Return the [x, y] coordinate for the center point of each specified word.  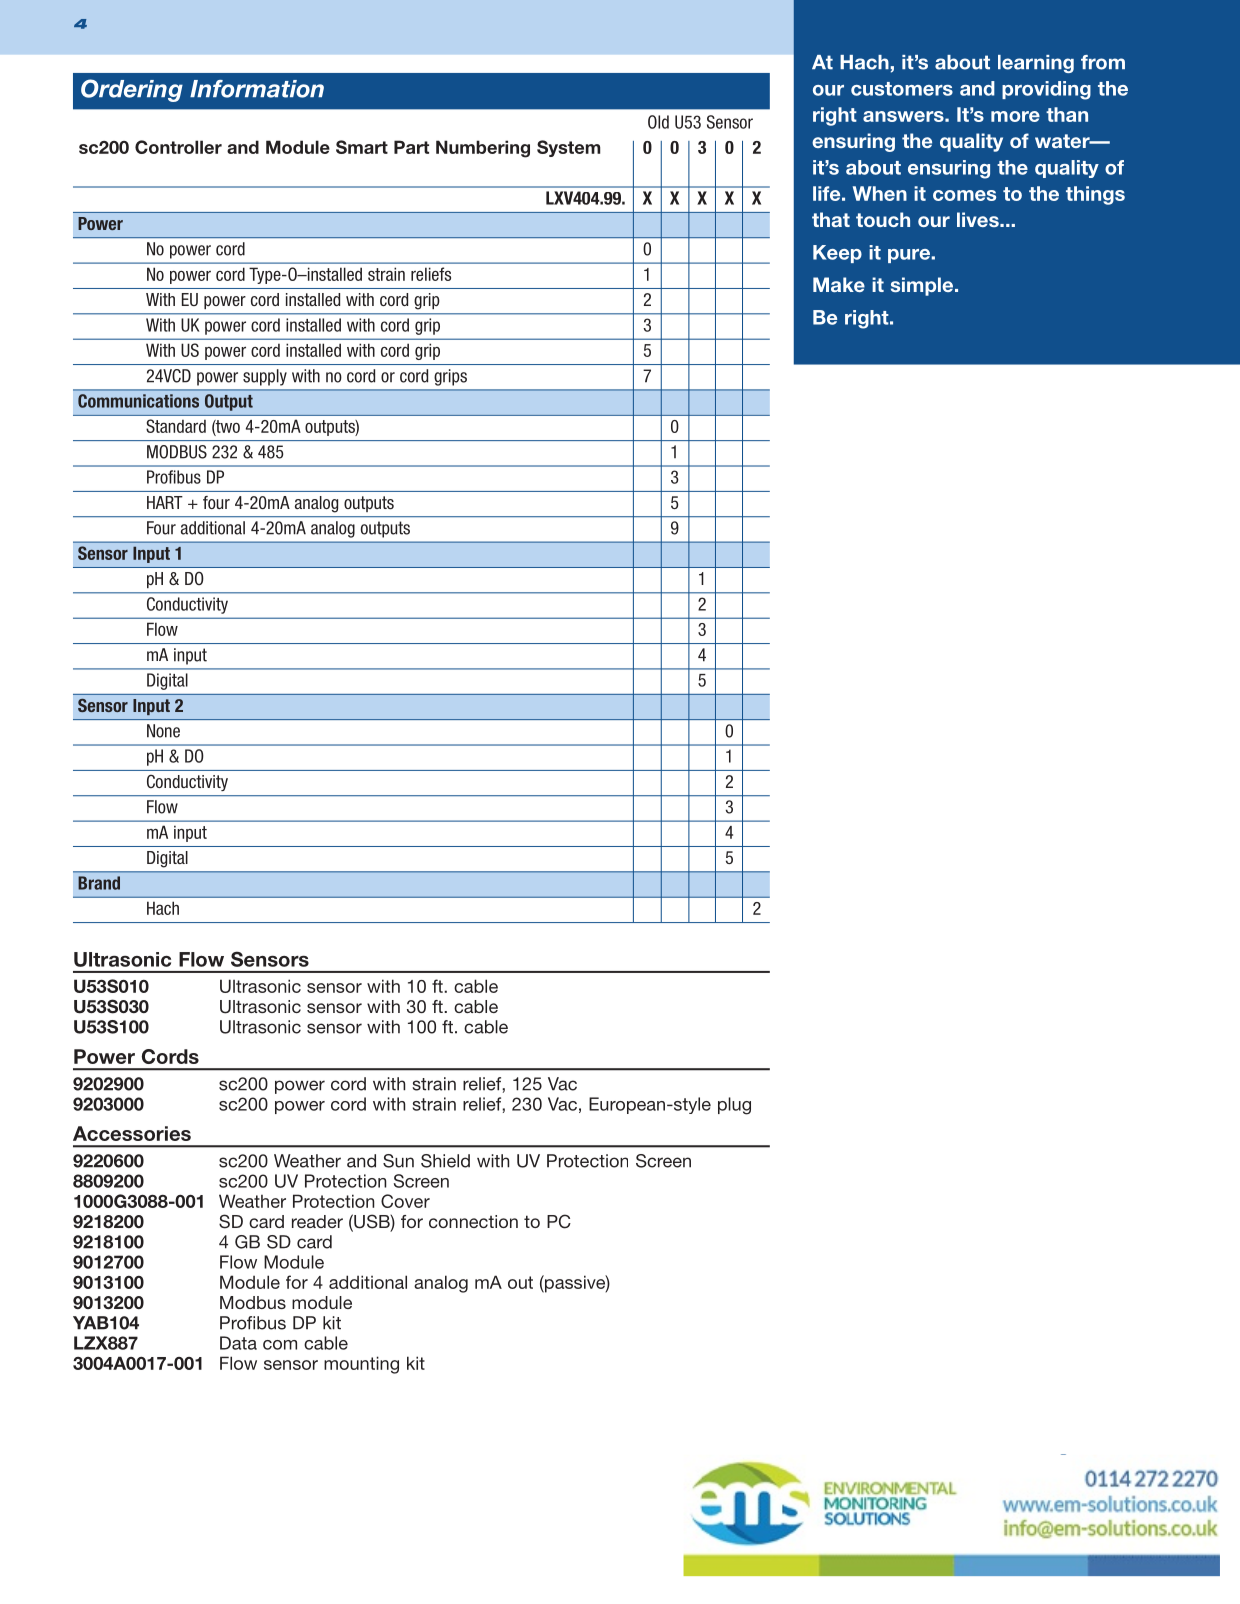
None [163, 731]
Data [238, 1343]
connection [473, 1221]
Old [658, 122]
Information [257, 89]
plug [734, 1106]
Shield [445, 1161]
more [1015, 116]
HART [165, 502]
